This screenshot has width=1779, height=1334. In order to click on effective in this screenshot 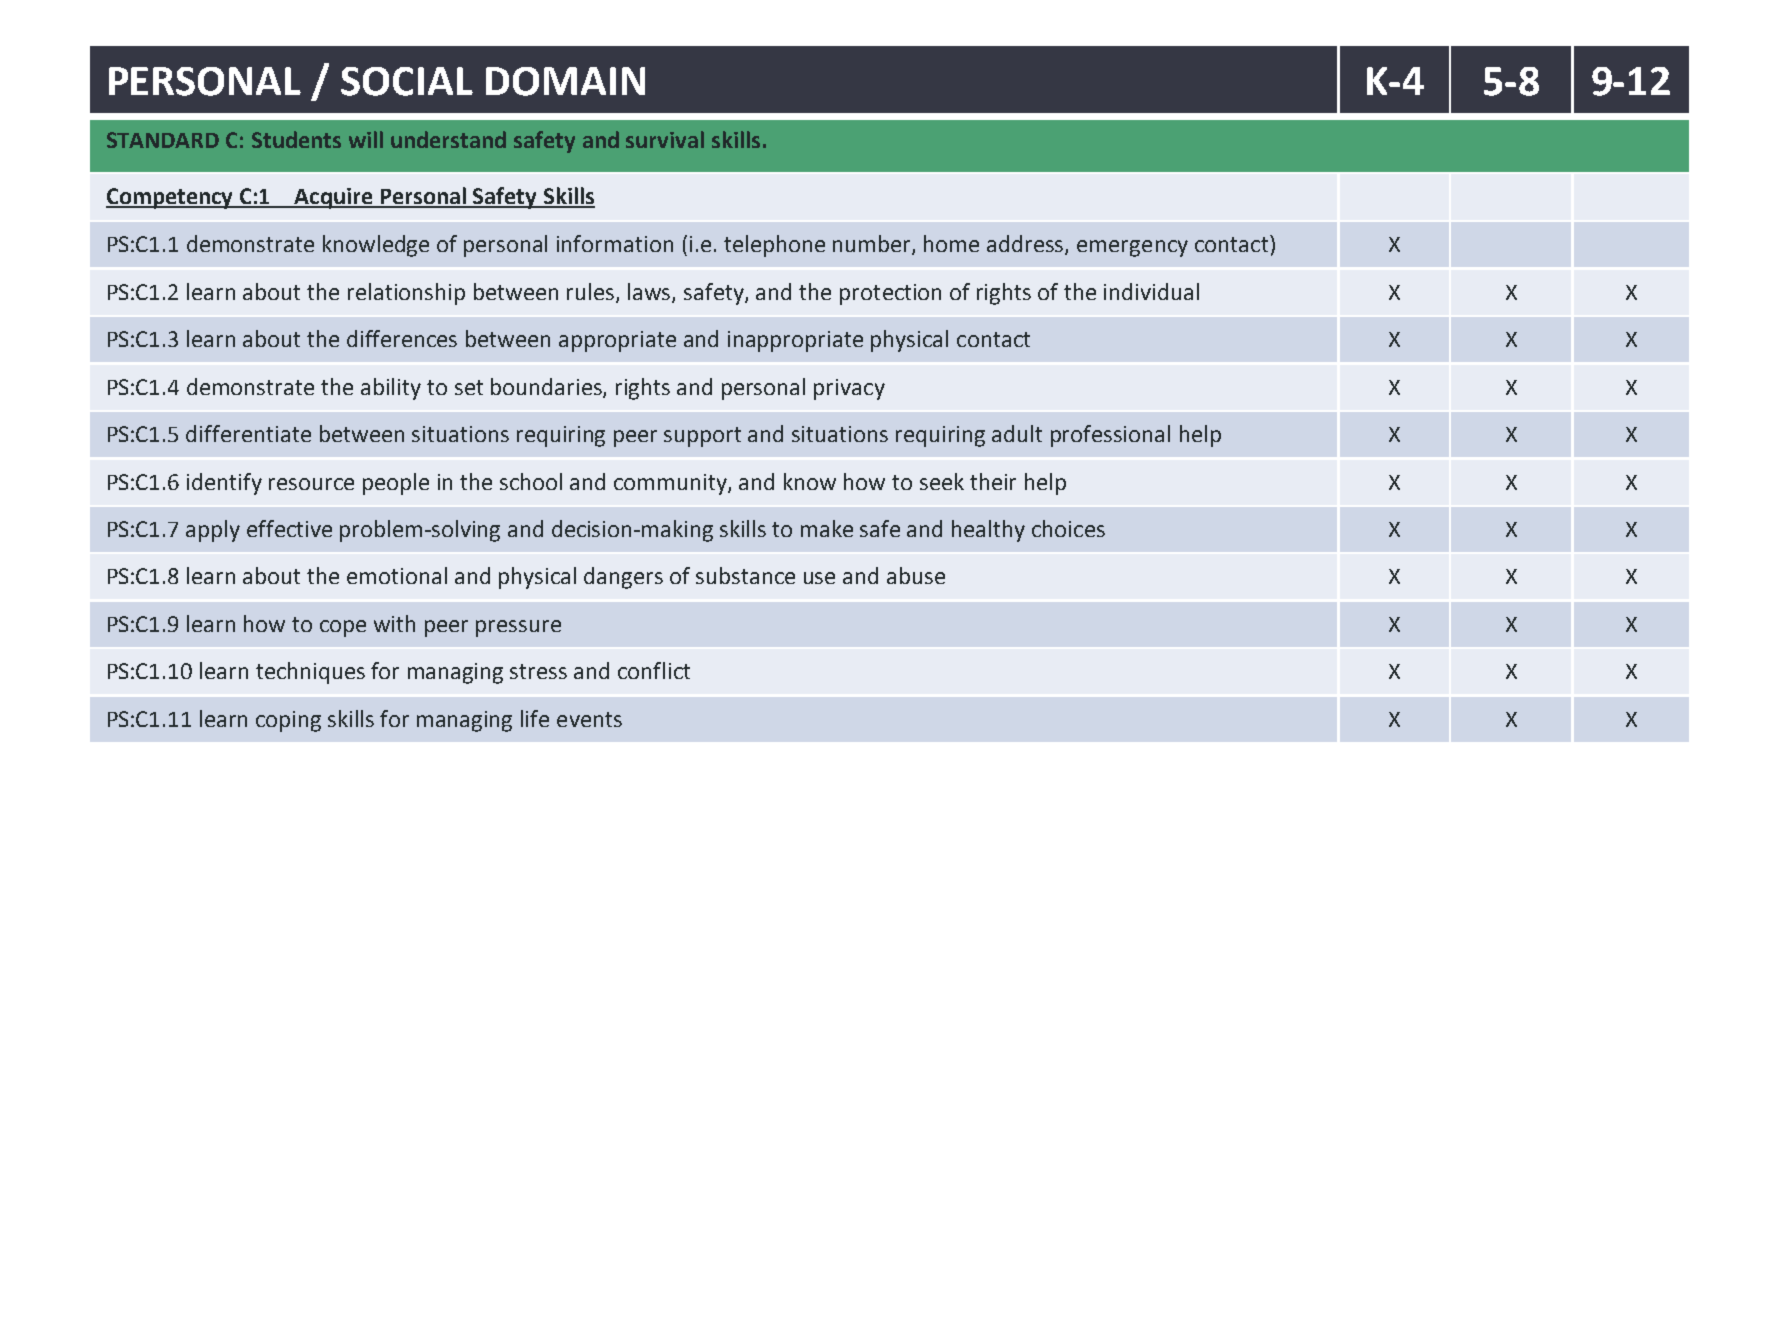, I will do `click(289, 528)`.
